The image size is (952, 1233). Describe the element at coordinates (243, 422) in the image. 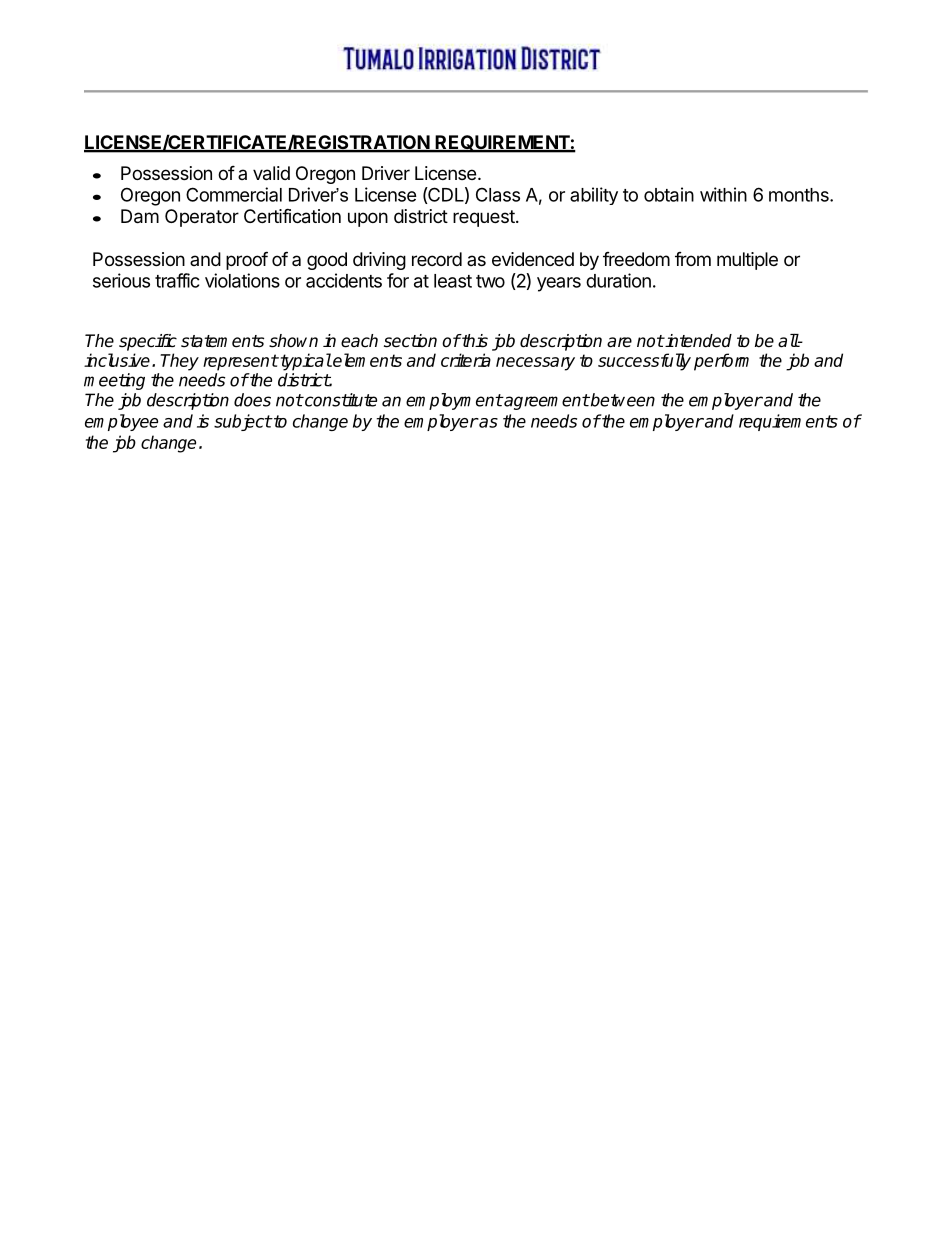

I see `subject` at that location.
